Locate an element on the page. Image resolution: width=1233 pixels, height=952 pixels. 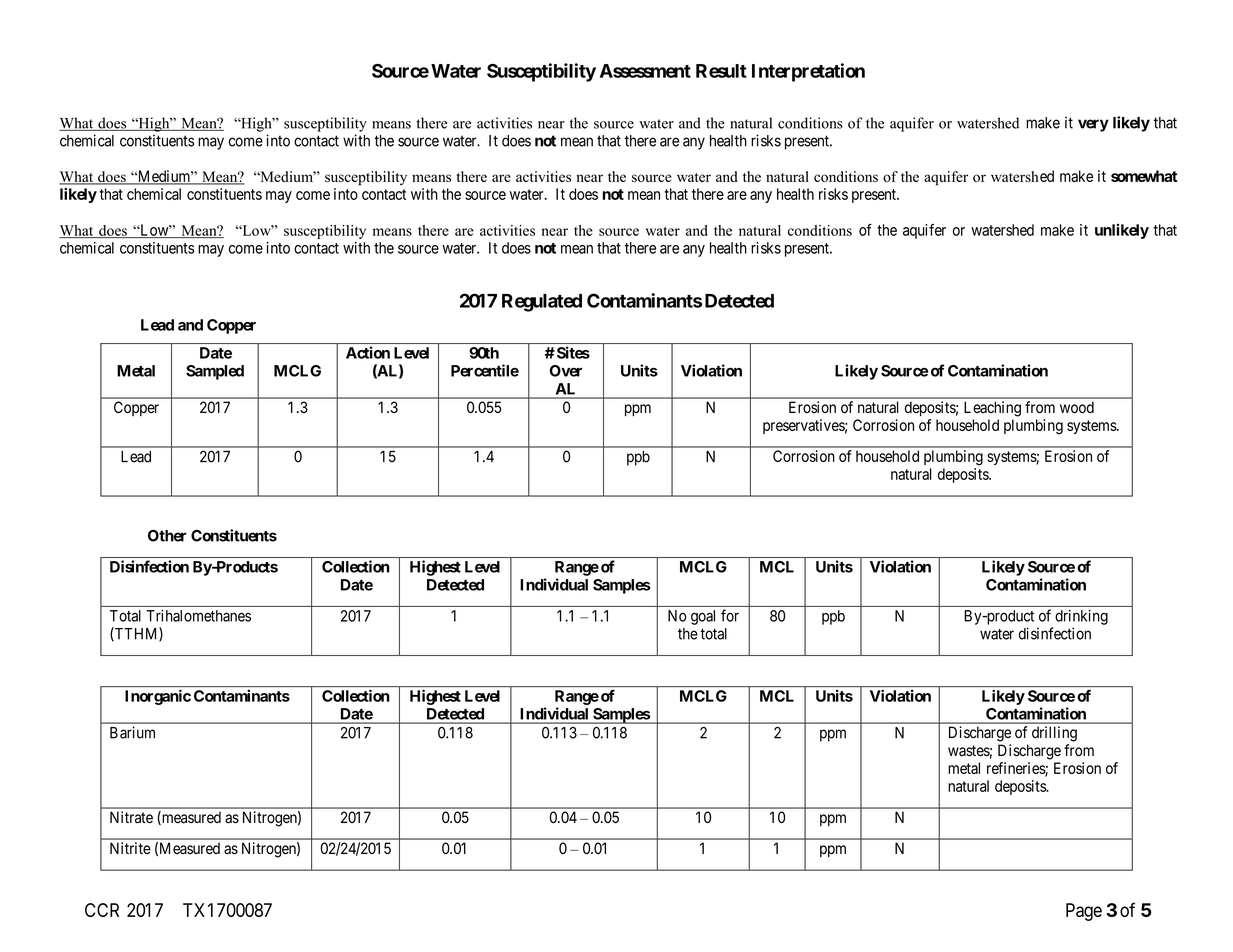
Over is located at coordinates (566, 371).
